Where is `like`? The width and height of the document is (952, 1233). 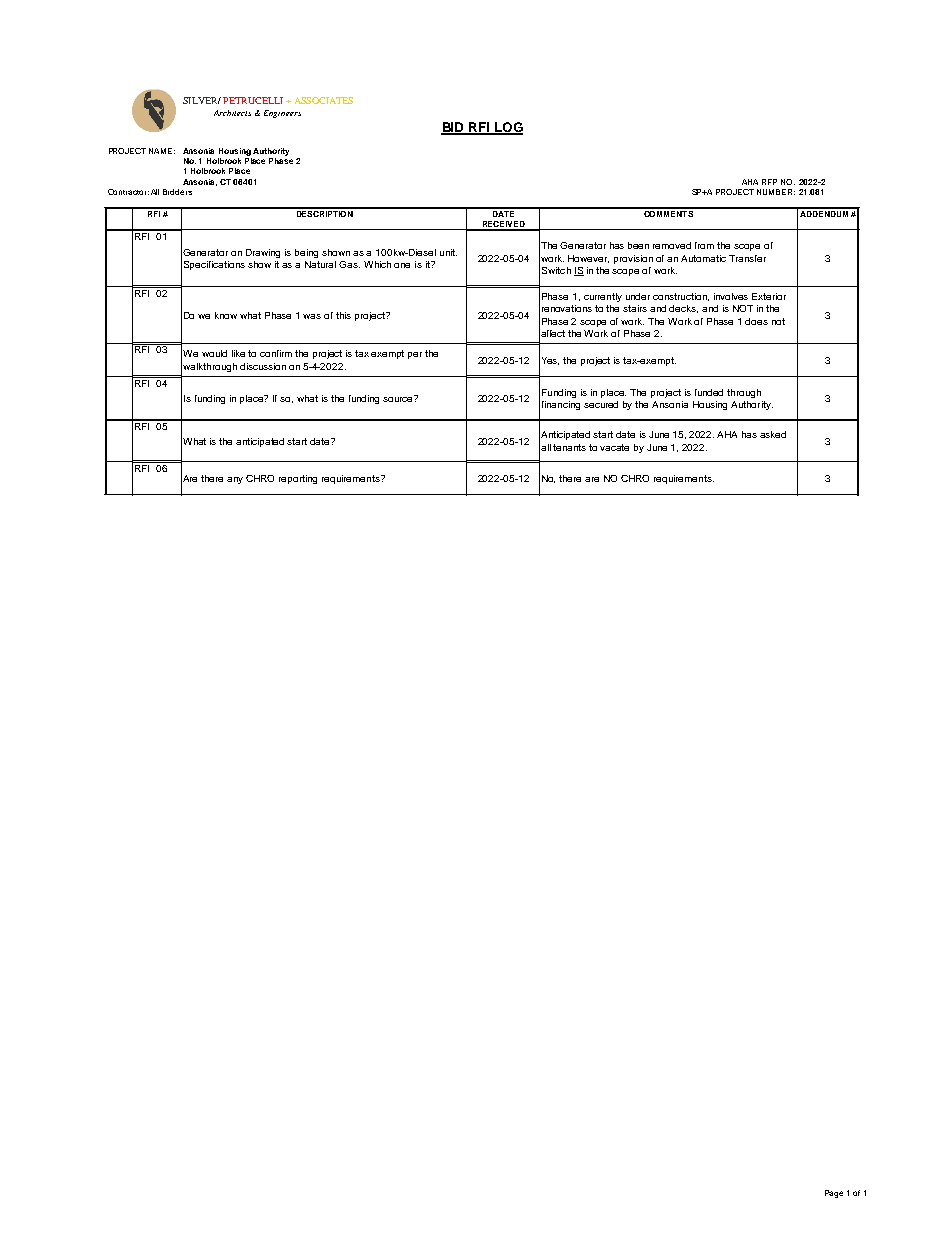 like is located at coordinates (238, 353).
